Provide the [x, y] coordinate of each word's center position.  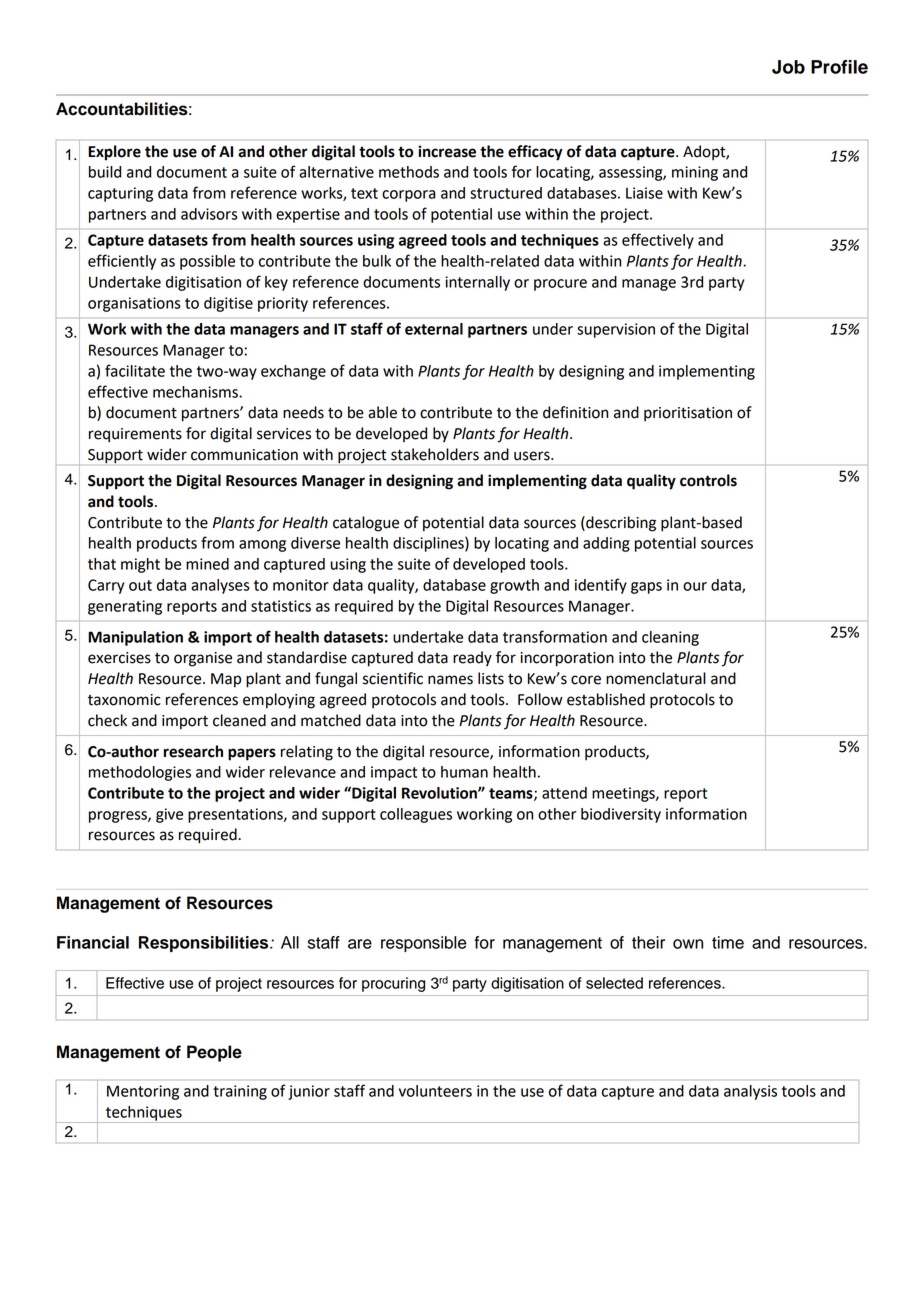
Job [788, 67]
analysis [750, 1092]
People [214, 1053]
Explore [114, 153]
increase [447, 151]
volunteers [435, 1091]
